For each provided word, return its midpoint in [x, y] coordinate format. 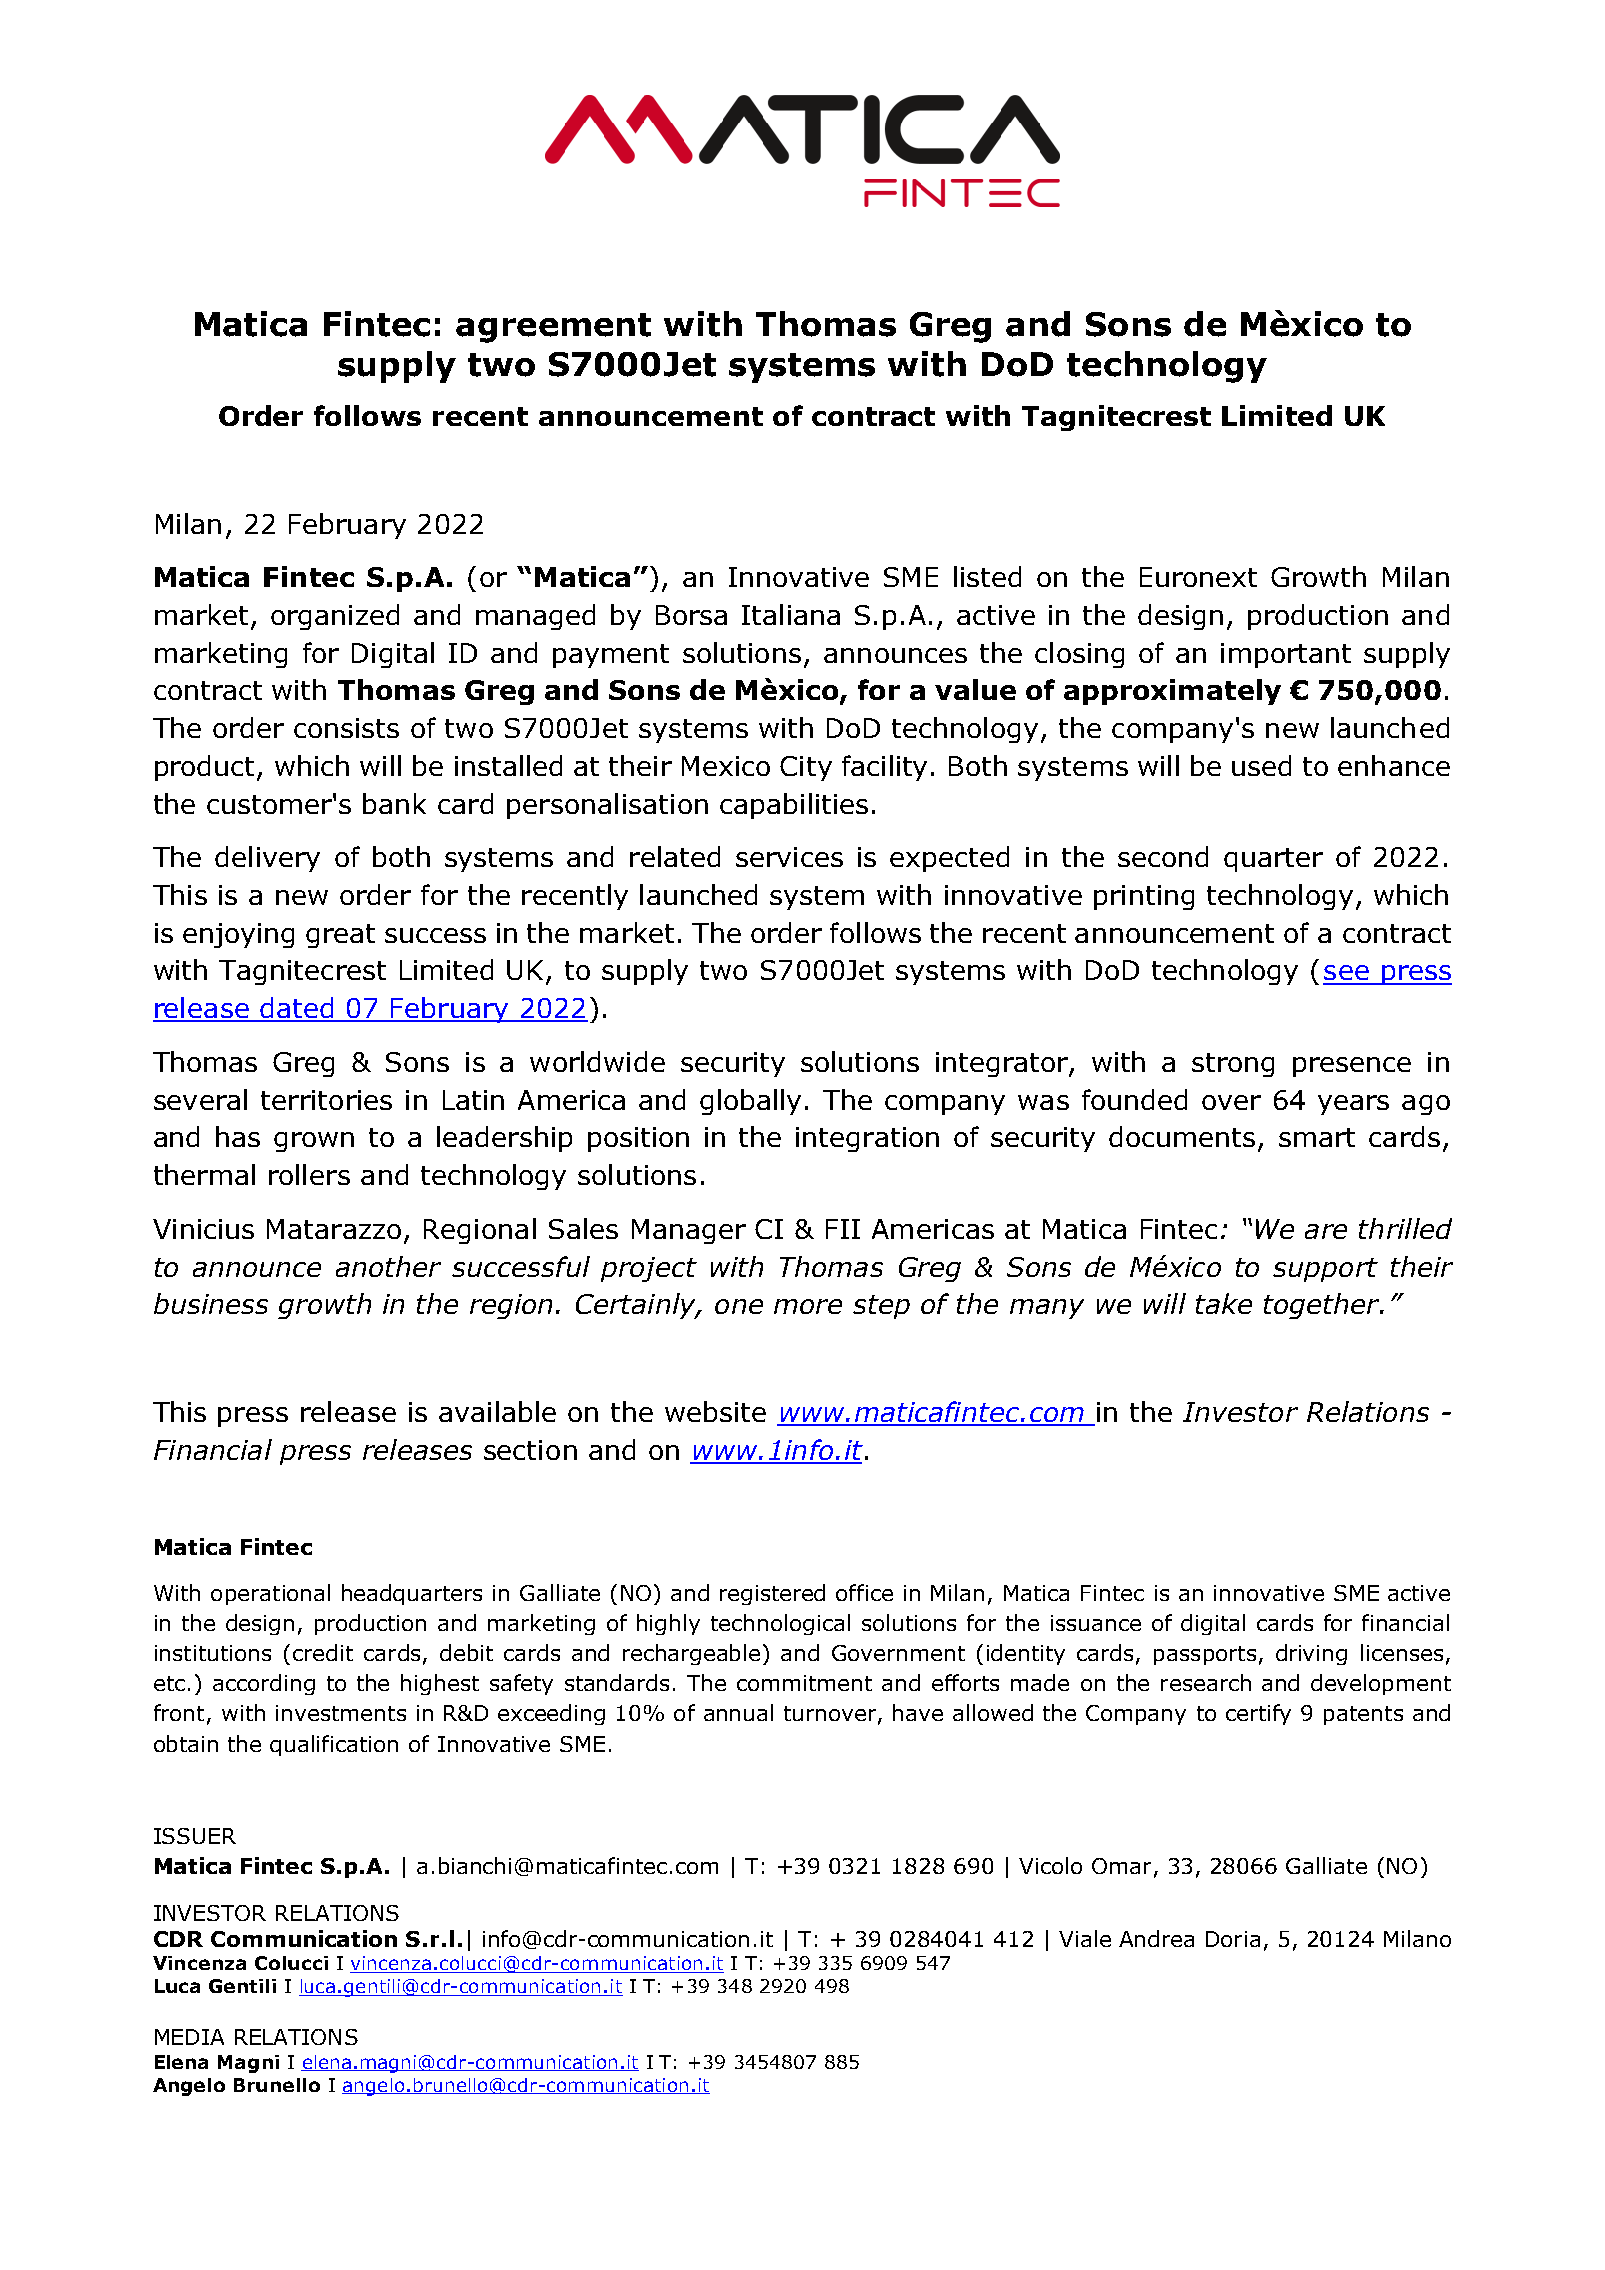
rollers [309, 1174]
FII [843, 1229]
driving [1311, 1654]
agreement [553, 328]
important [1286, 655]
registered [772, 1594]
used [1261, 765]
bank [394, 803]
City [806, 768]
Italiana [791, 614]
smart [1317, 1137]
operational [270, 1594]
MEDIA [189, 2037]
